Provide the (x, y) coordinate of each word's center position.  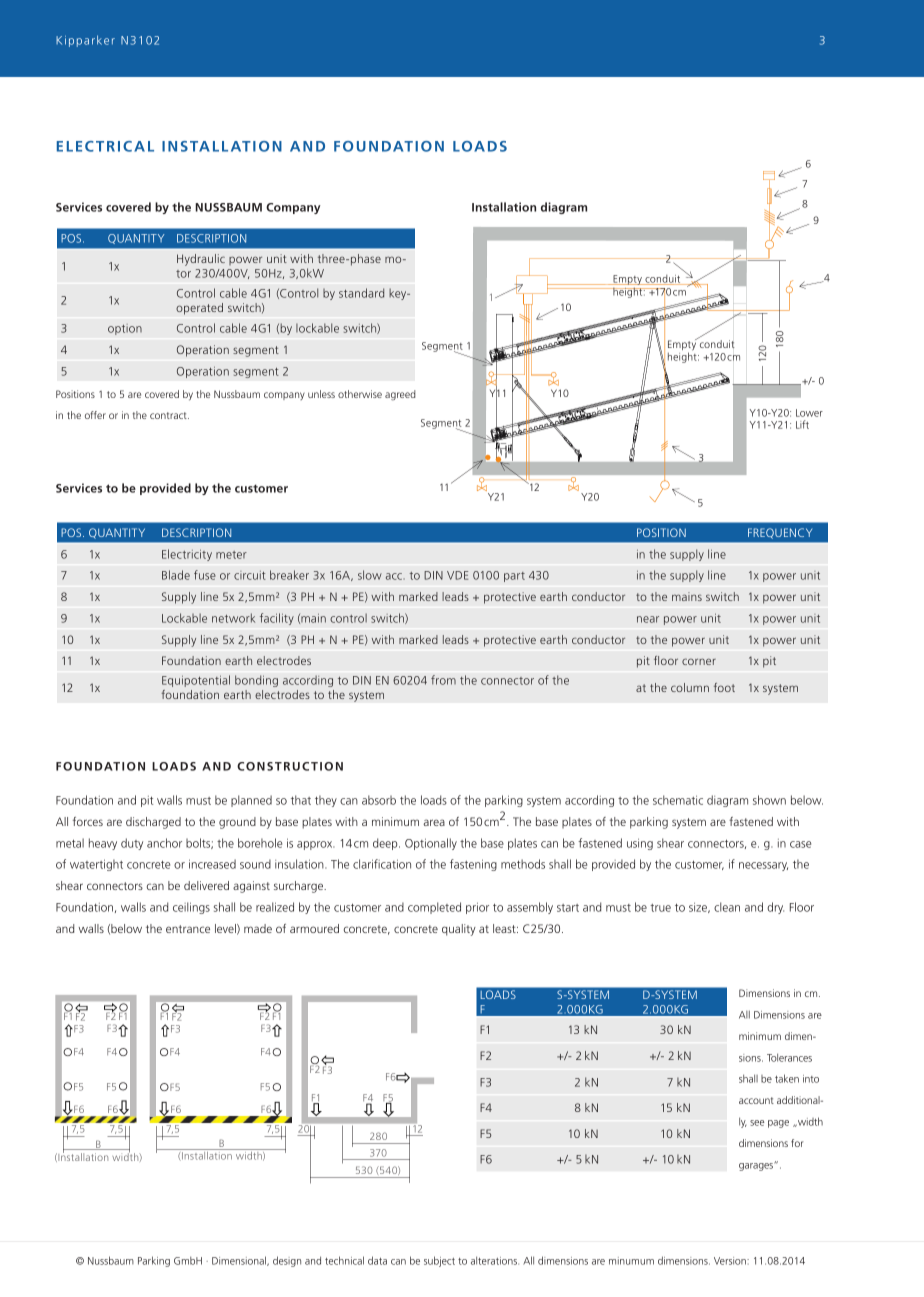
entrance (188, 929)
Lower (809, 413)
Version (731, 1261)
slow (370, 575)
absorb (379, 800)
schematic (678, 800)
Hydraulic (201, 260)
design (287, 1261)
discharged (153, 823)
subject (439, 1261)
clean (727, 907)
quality (459, 930)
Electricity (187, 555)
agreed (400, 395)
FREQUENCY (780, 533)
